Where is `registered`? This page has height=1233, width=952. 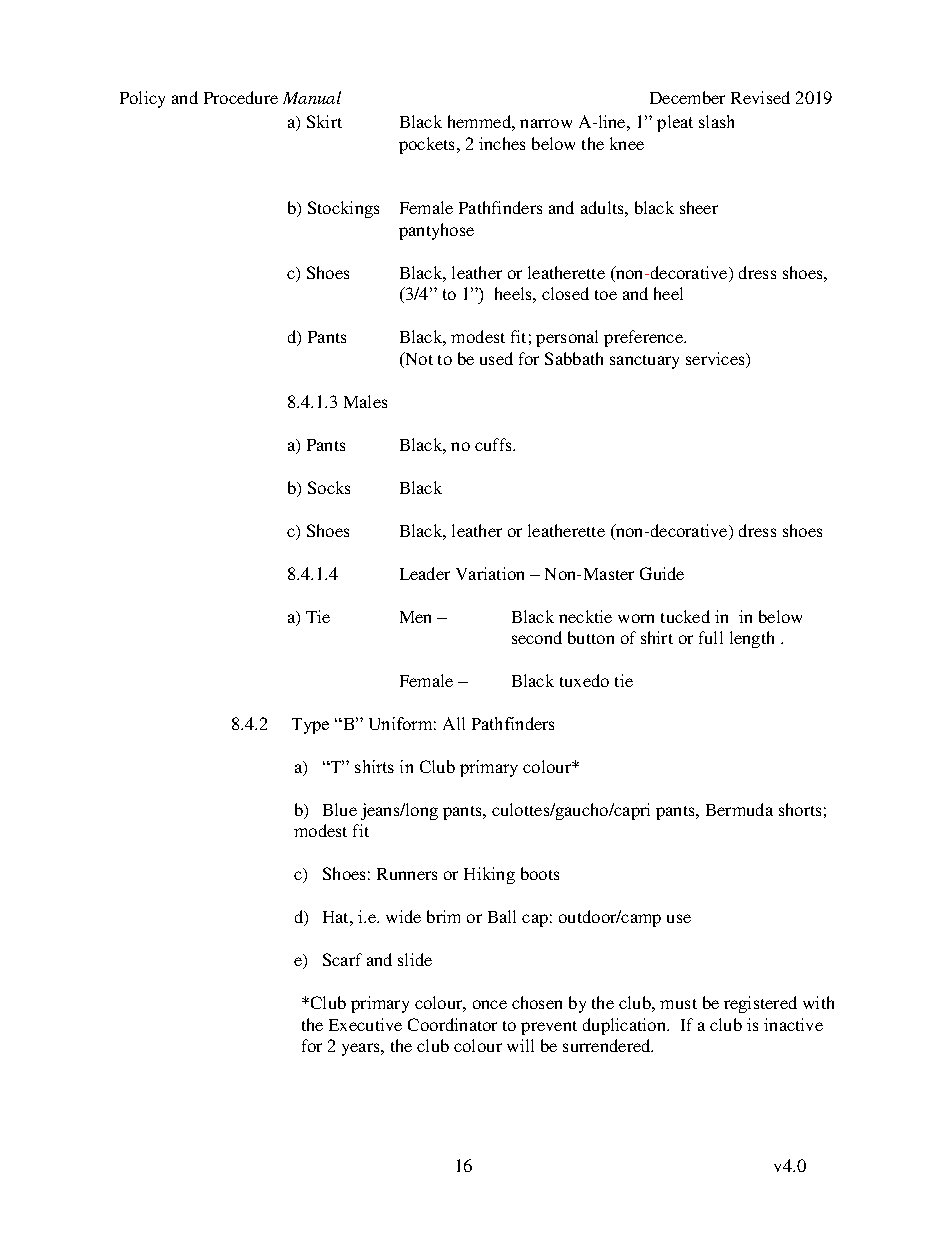
registered is located at coordinates (760, 1004).
